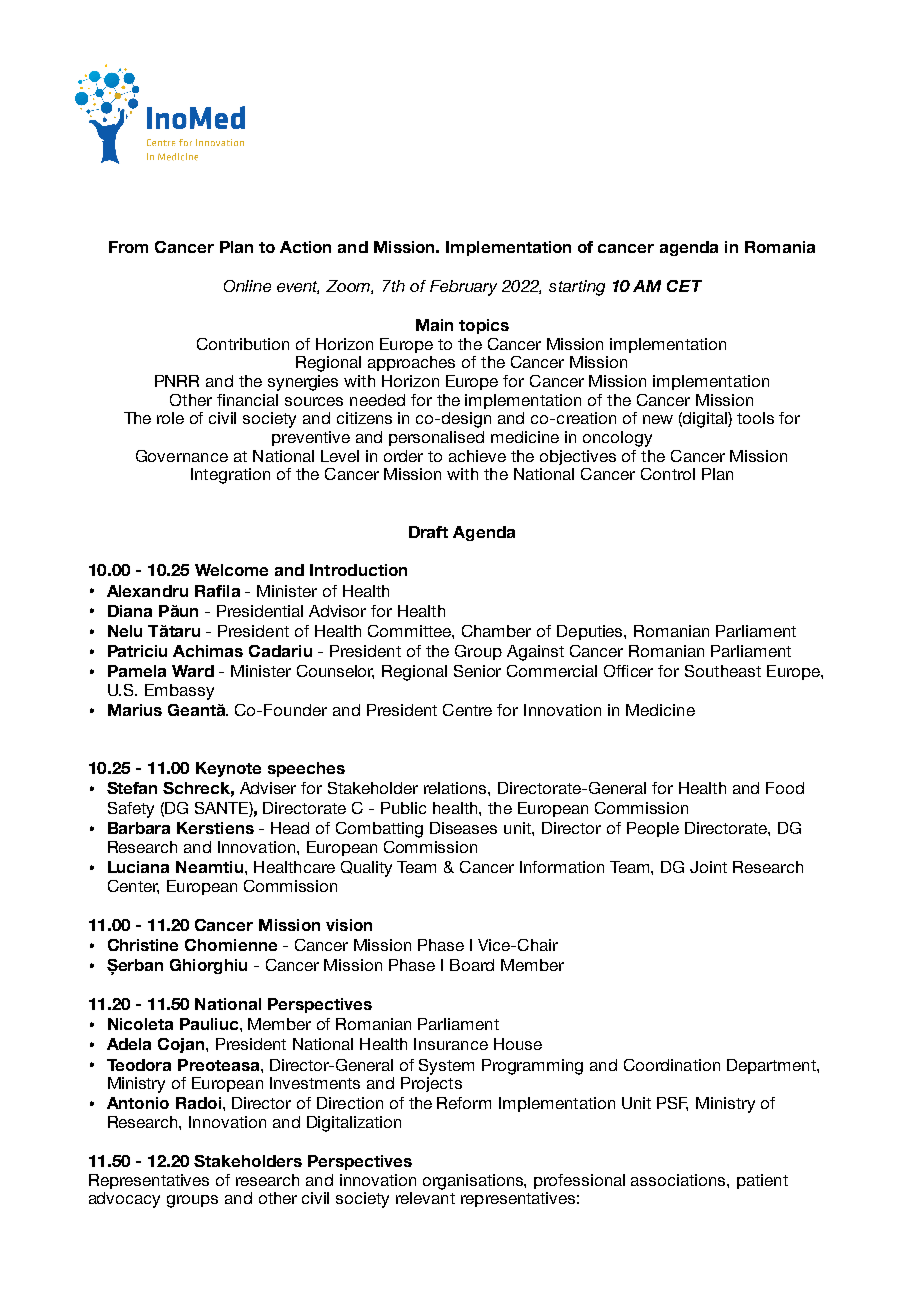  I want to click on Draft, so click(428, 532).
